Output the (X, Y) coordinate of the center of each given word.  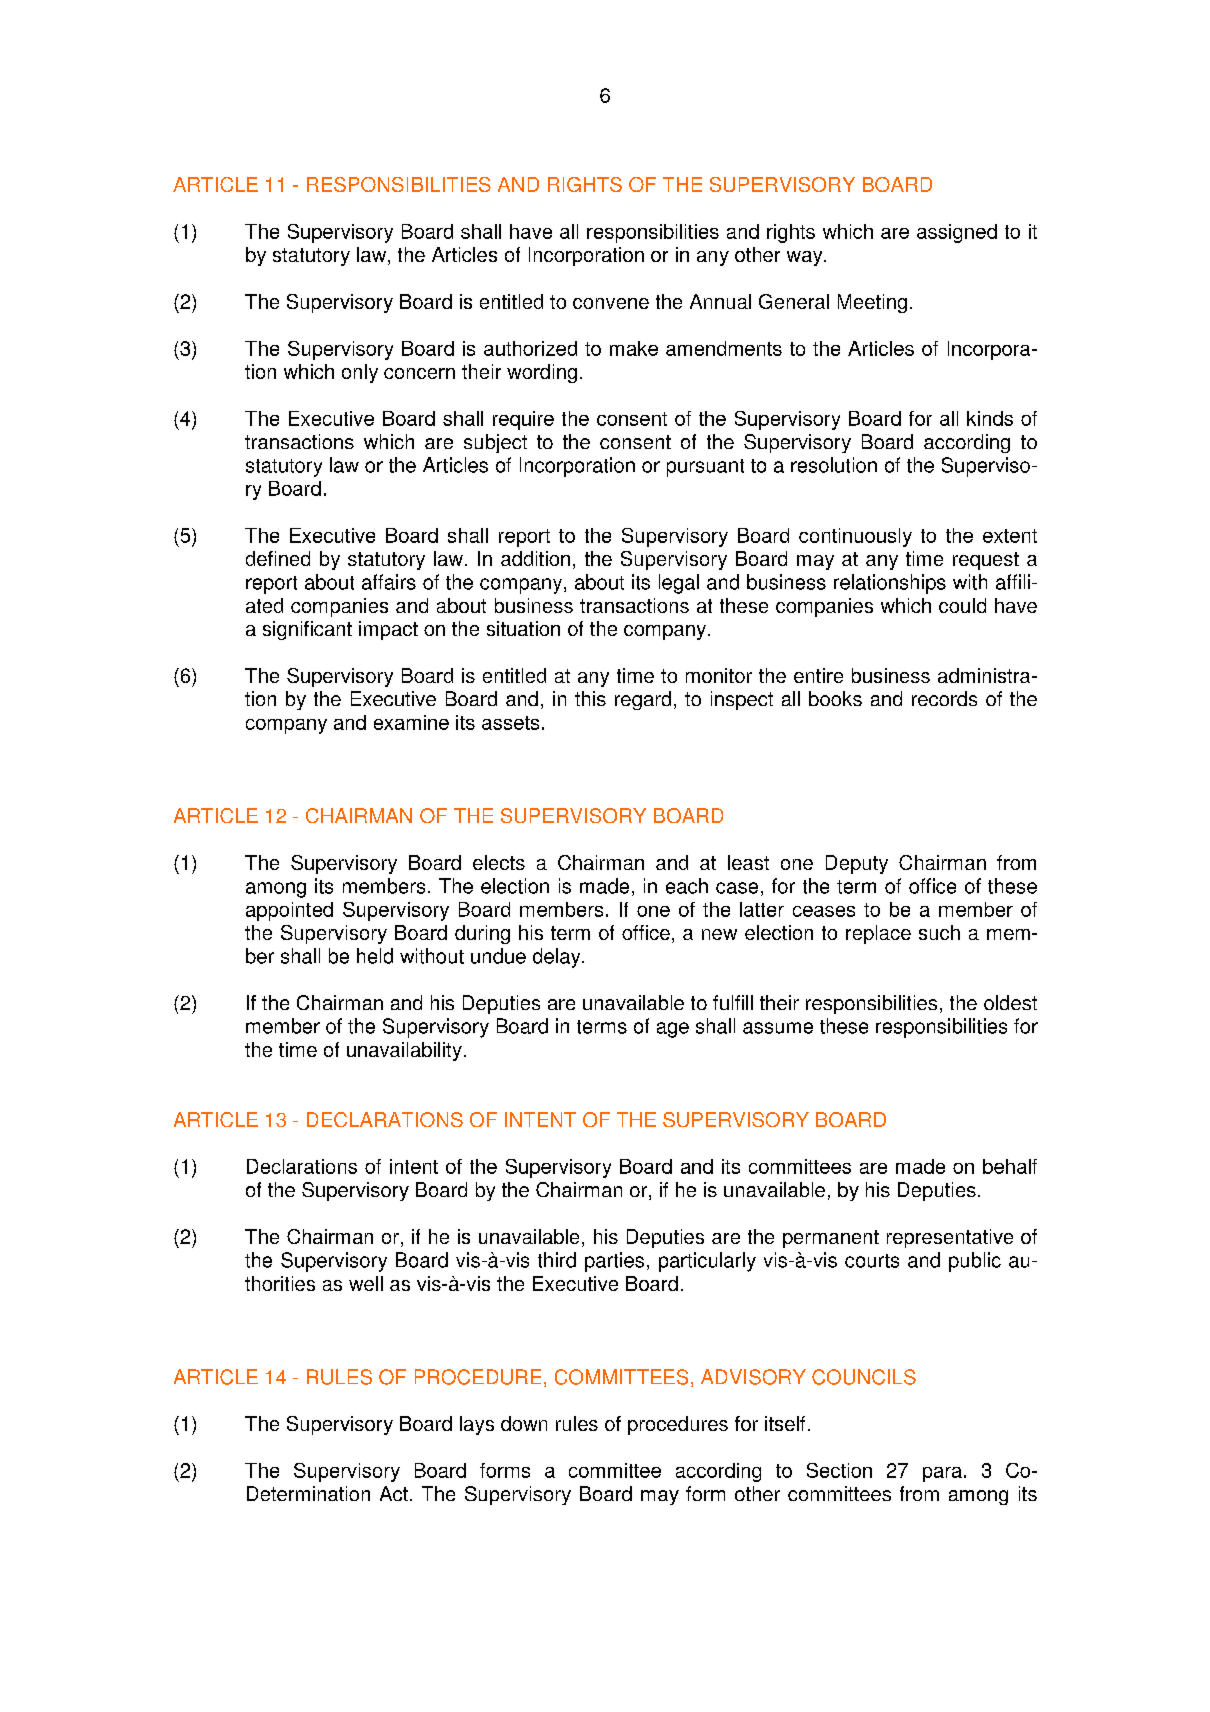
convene (611, 303)
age (673, 1030)
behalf (1010, 1166)
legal (679, 584)
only (360, 373)
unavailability (404, 1051)
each (687, 886)
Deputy (857, 864)
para (942, 1474)
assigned (957, 233)
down (524, 1423)
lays (477, 1425)
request (986, 561)
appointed (289, 911)
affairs (389, 582)
